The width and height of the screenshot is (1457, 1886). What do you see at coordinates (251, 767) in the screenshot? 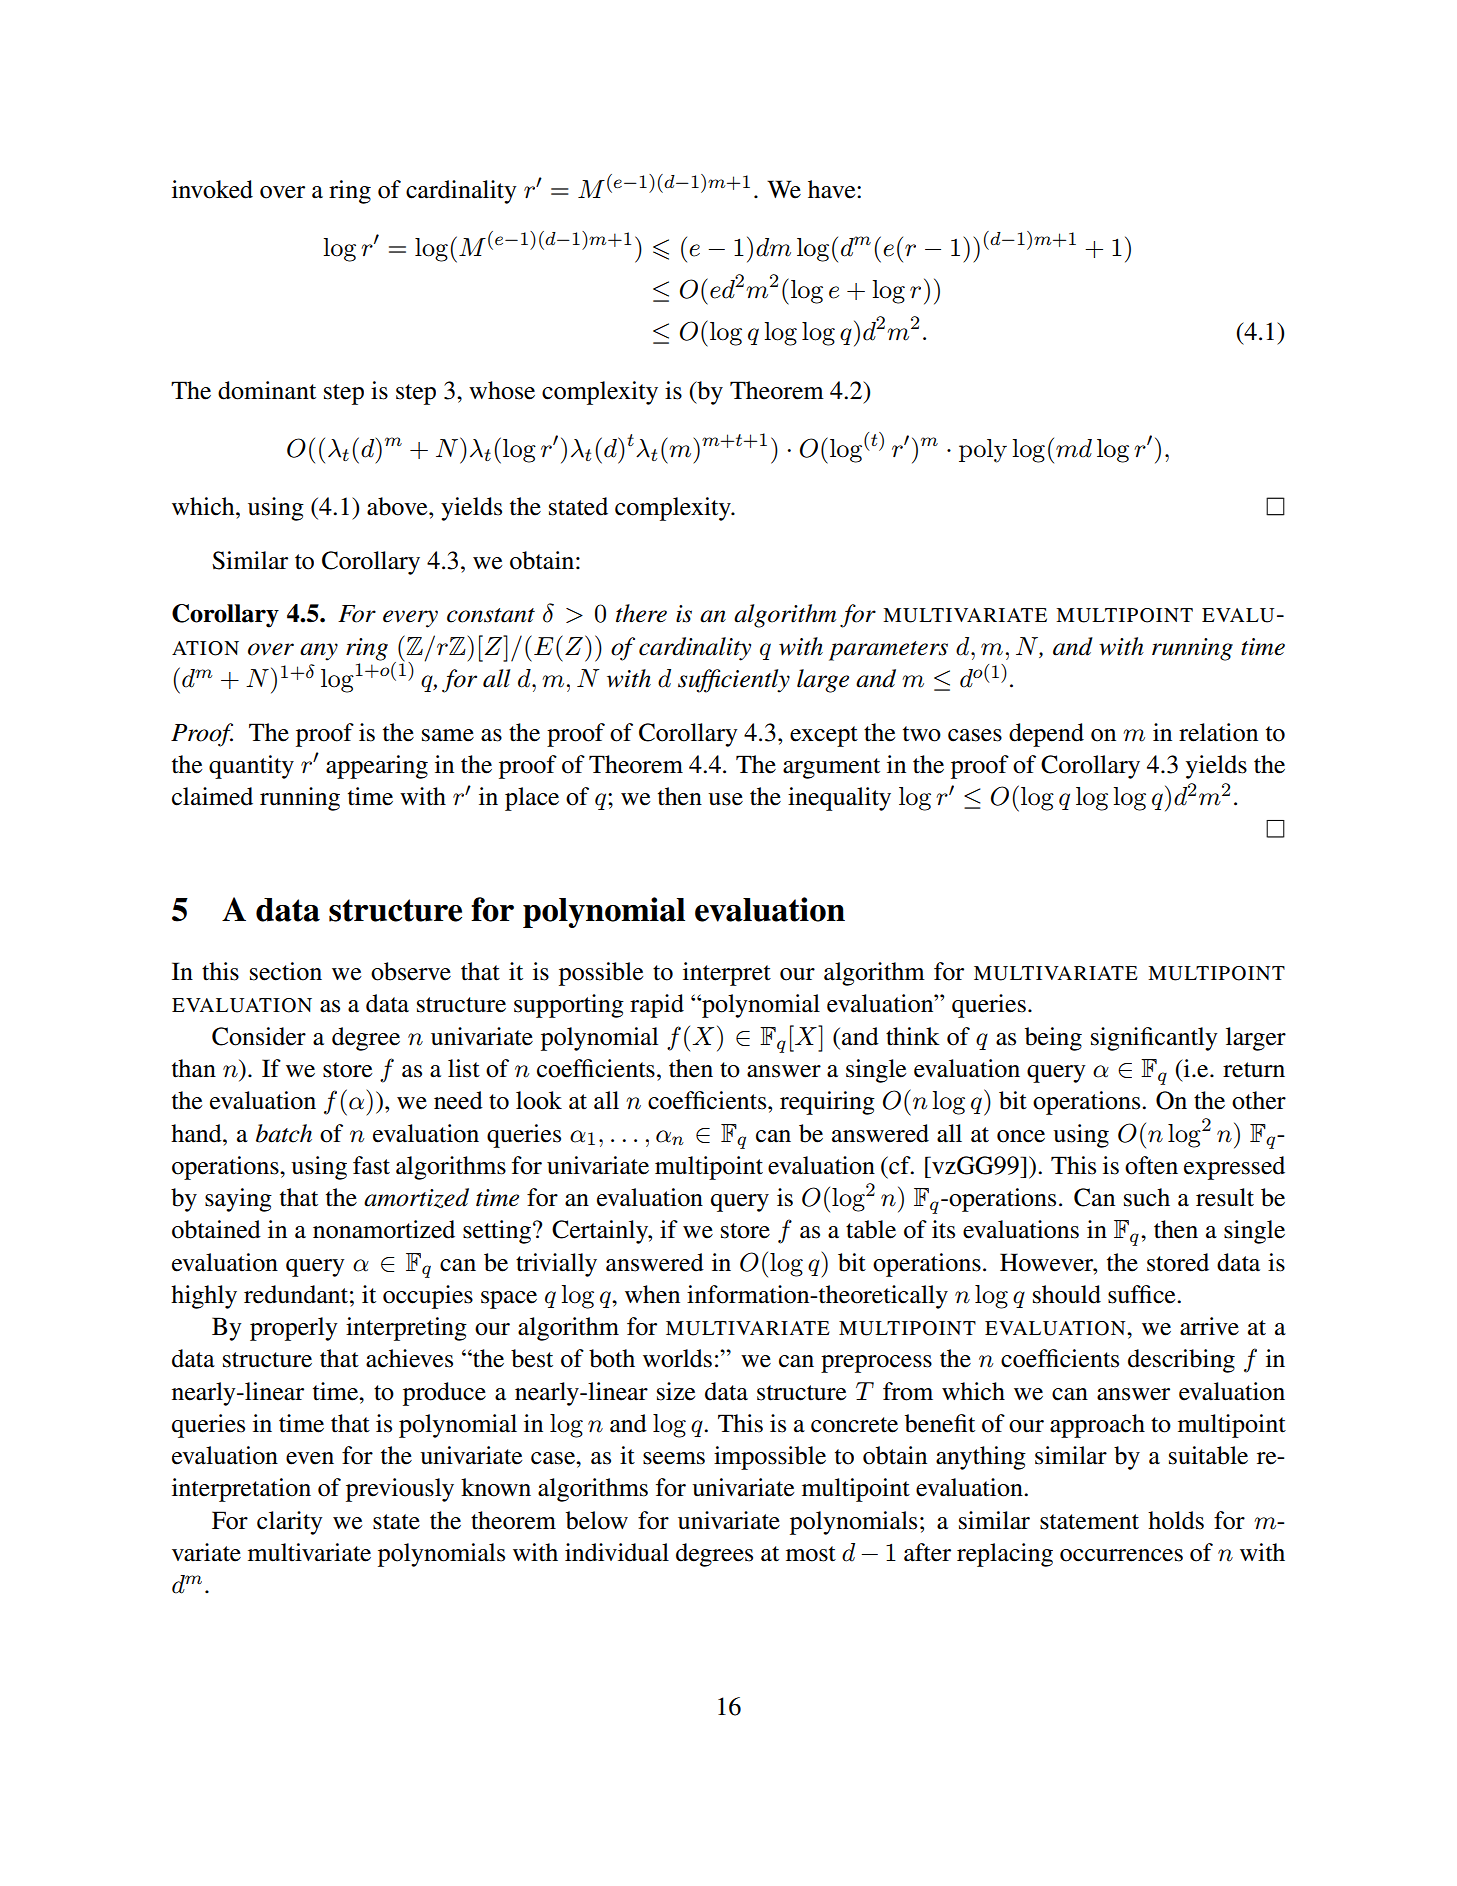
I see `quantity` at bounding box center [251, 767].
